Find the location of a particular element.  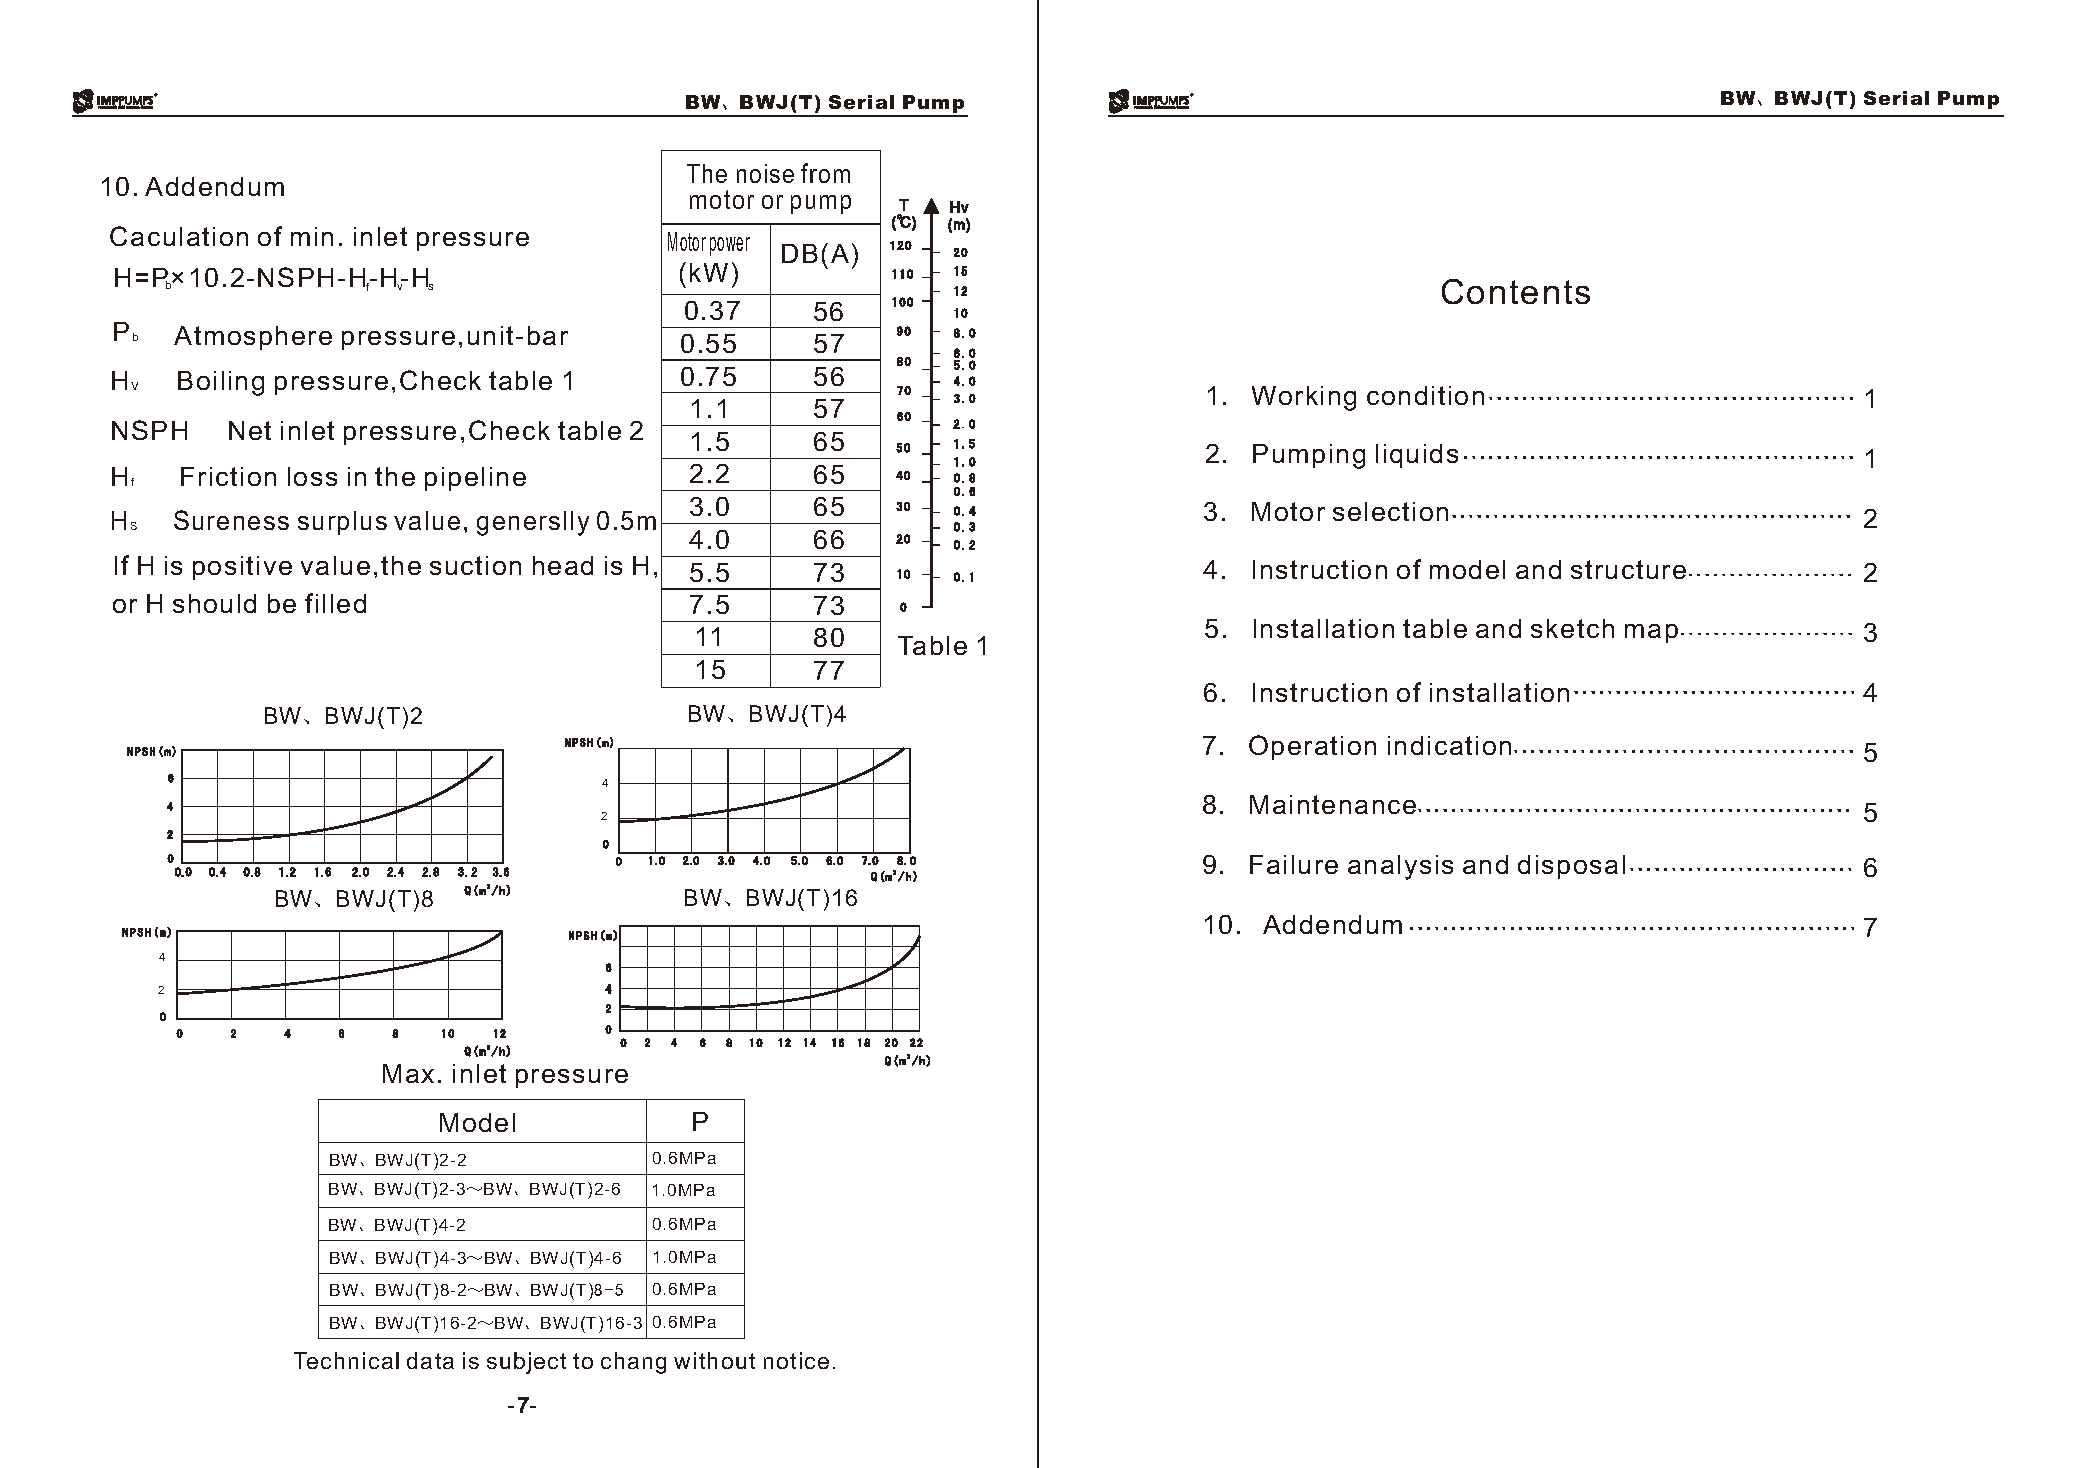

Technical is located at coordinates (346, 1360).
